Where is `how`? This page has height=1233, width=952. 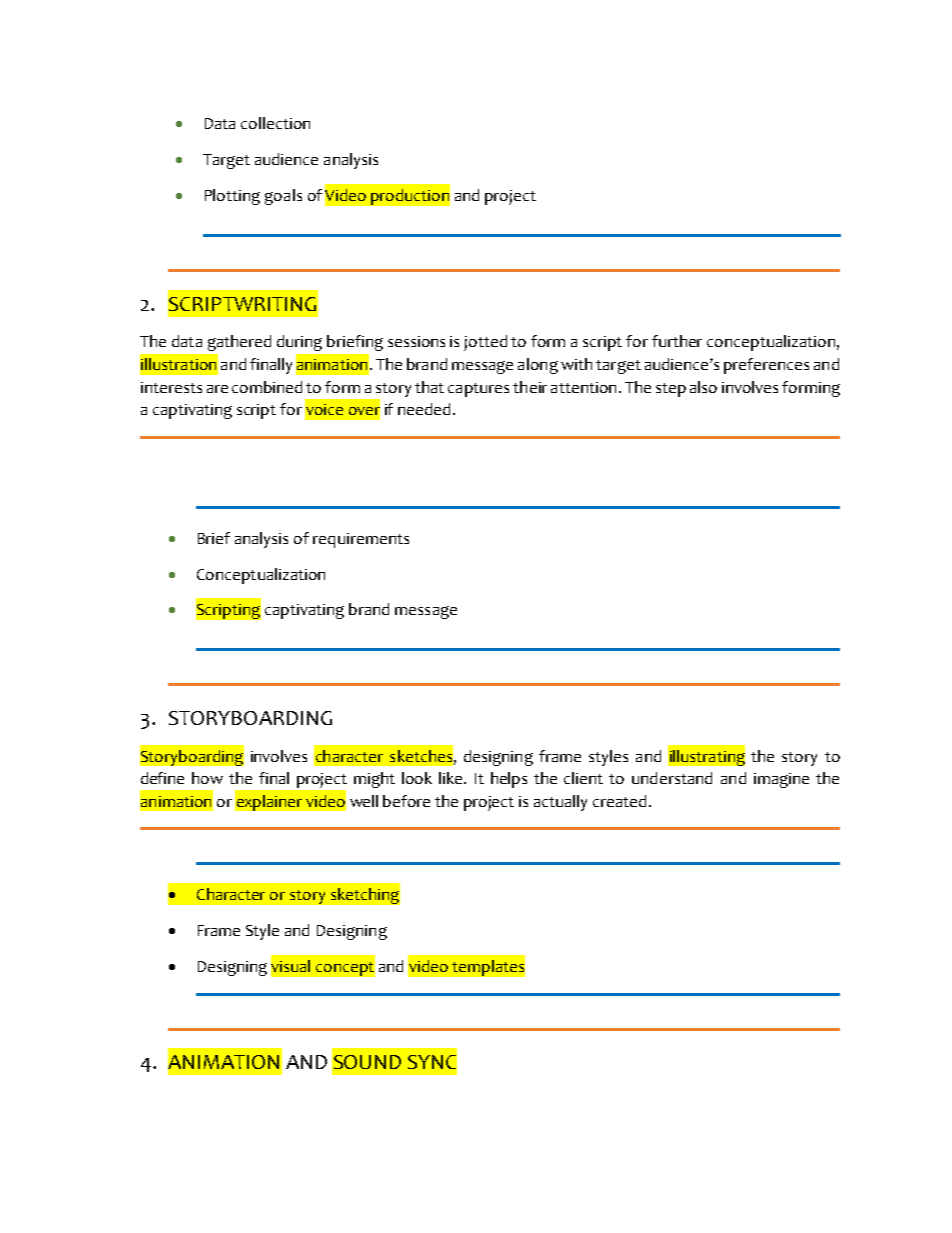
how is located at coordinates (207, 778).
